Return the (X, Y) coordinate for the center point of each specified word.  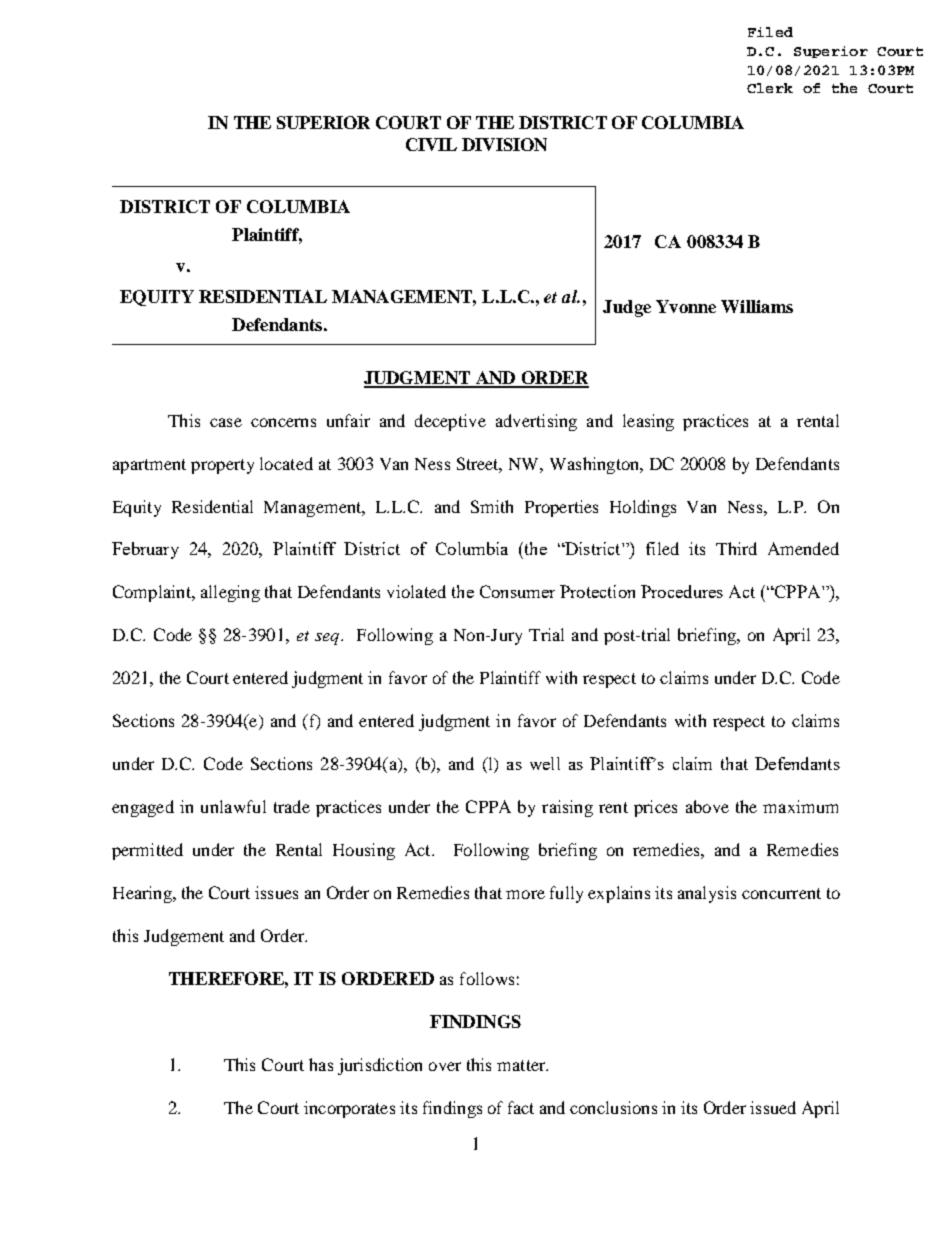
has (321, 1064)
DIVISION (504, 144)
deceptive (450, 422)
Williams (757, 306)
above (707, 806)
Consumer (517, 591)
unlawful (233, 806)
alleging (230, 593)
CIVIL (431, 144)
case (226, 422)
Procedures (682, 591)
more (525, 894)
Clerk (770, 88)
